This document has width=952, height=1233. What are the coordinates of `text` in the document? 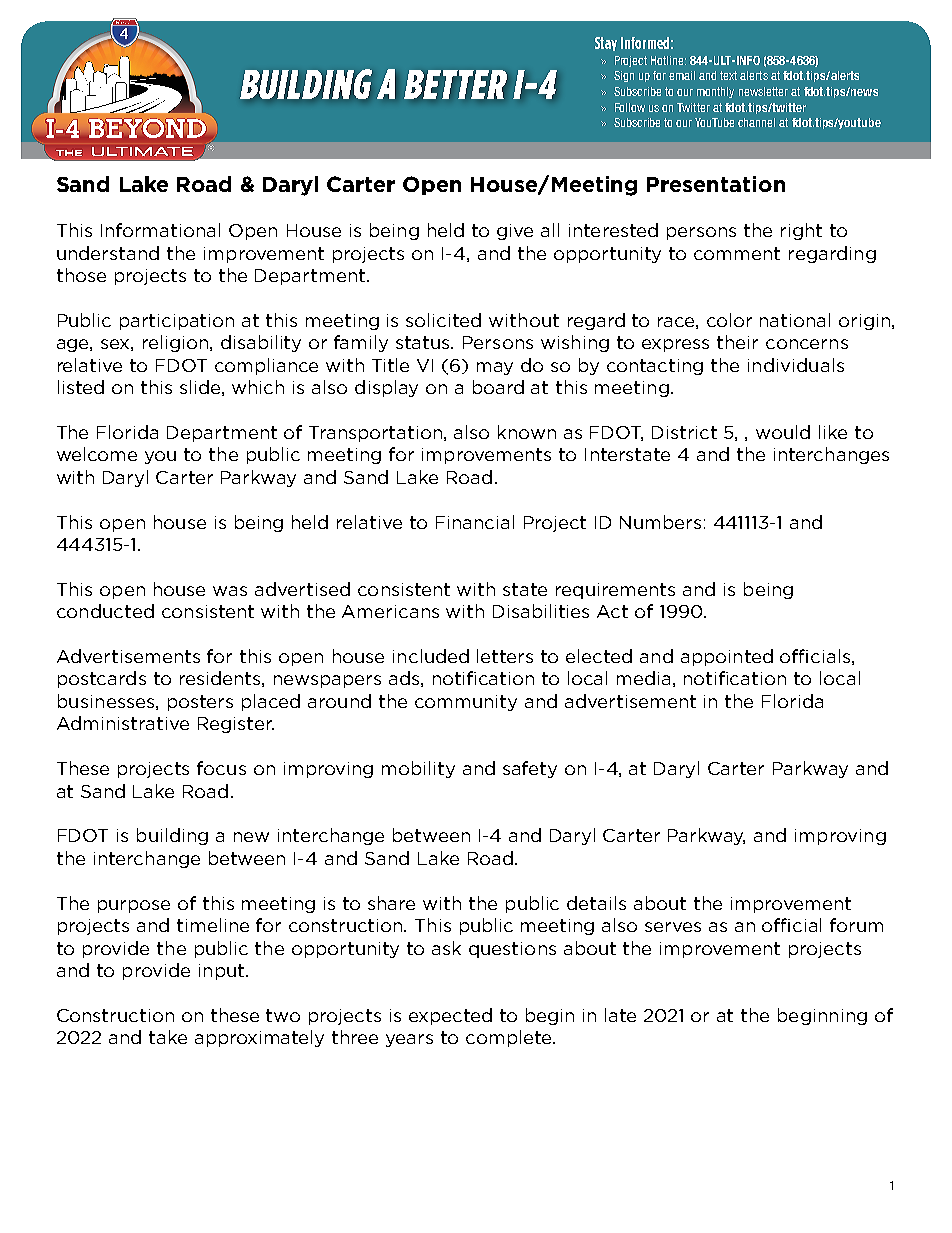 It's located at (728, 75).
